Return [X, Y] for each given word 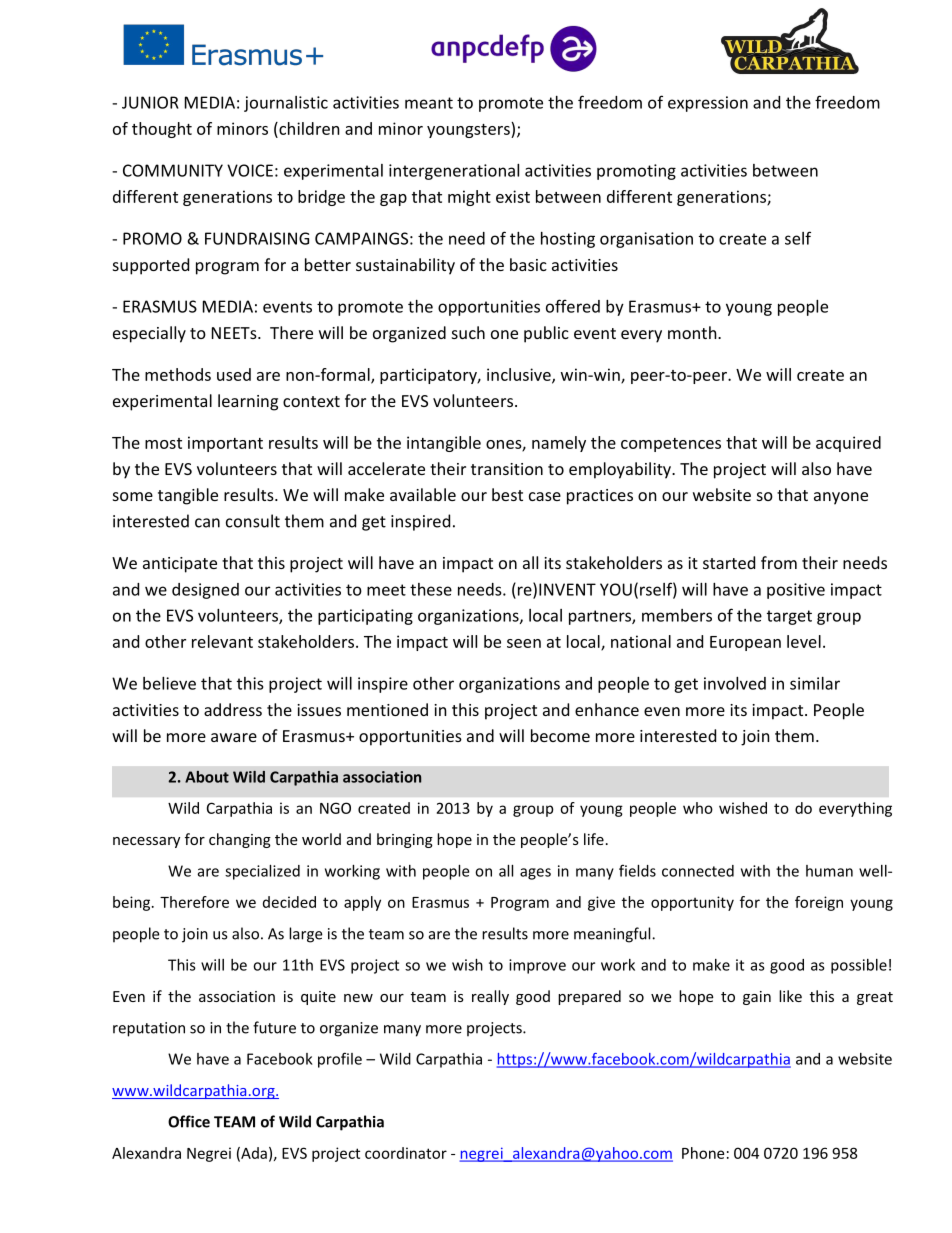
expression [708, 104]
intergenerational [454, 172]
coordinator [406, 1153]
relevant [222, 641]
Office [189, 1121]
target [789, 617]
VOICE [250, 170]
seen [524, 643]
